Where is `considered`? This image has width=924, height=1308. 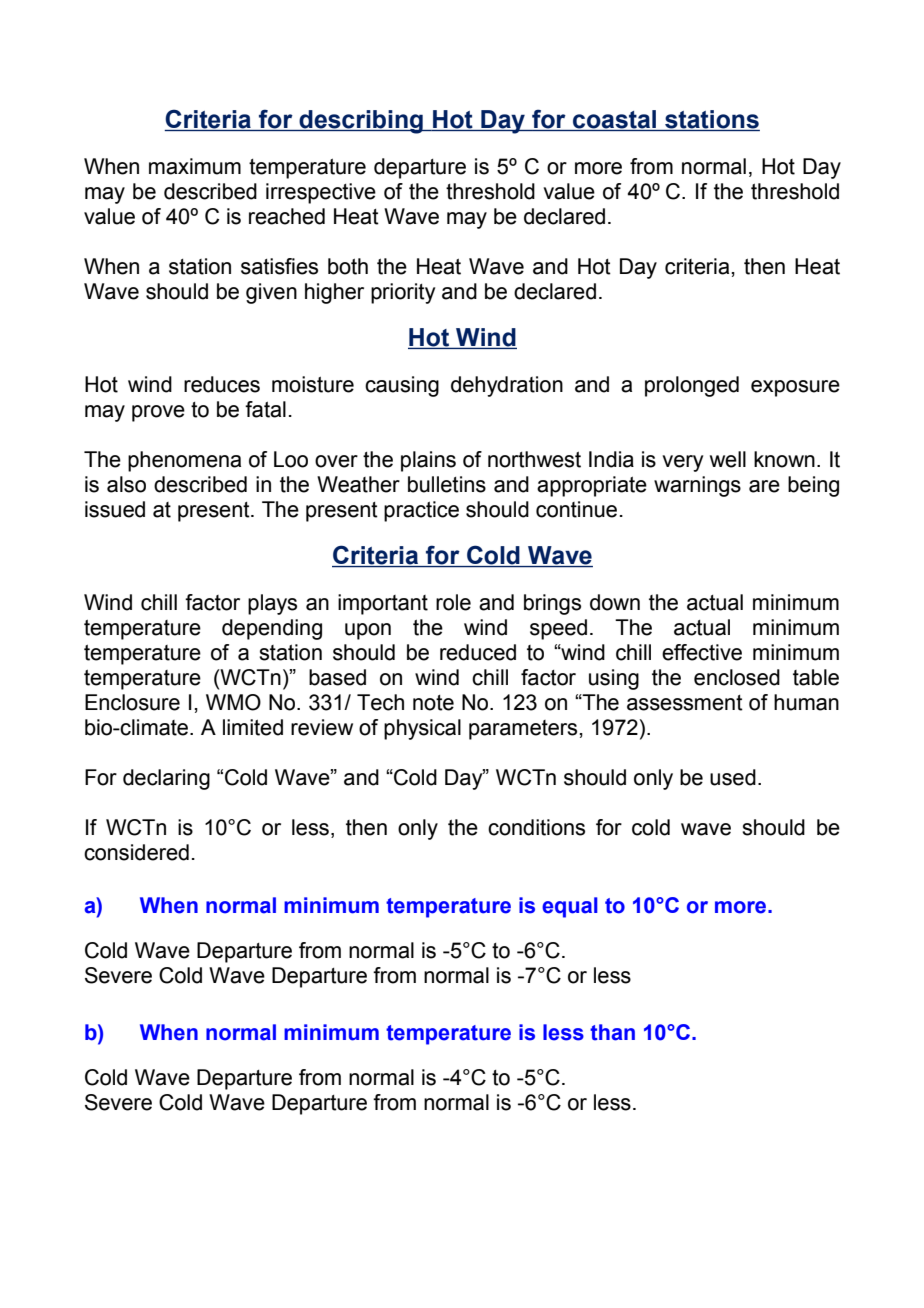
considered is located at coordinates (136, 852).
